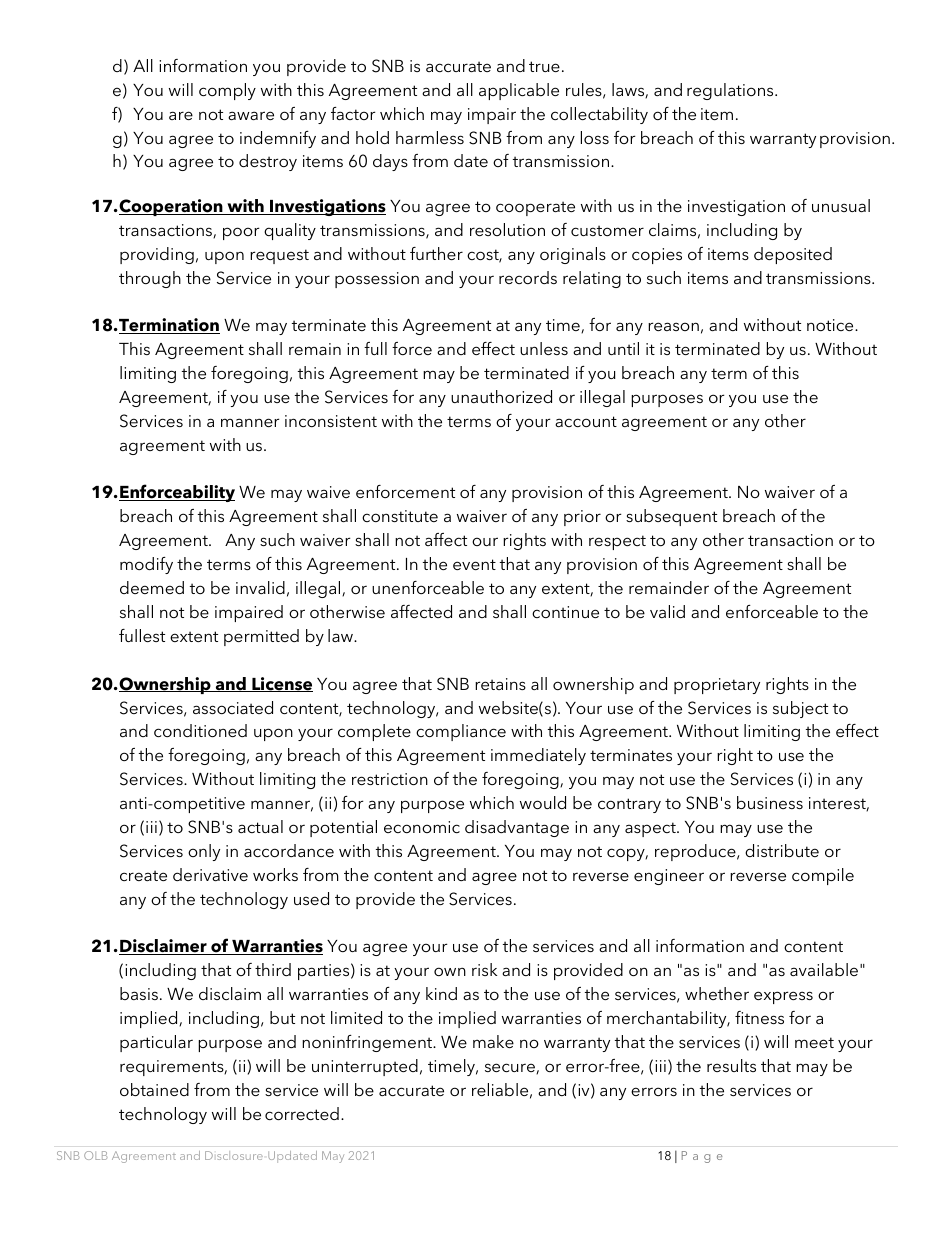  Describe the element at coordinates (461, 732) in the screenshot. I see `compliance` at that location.
